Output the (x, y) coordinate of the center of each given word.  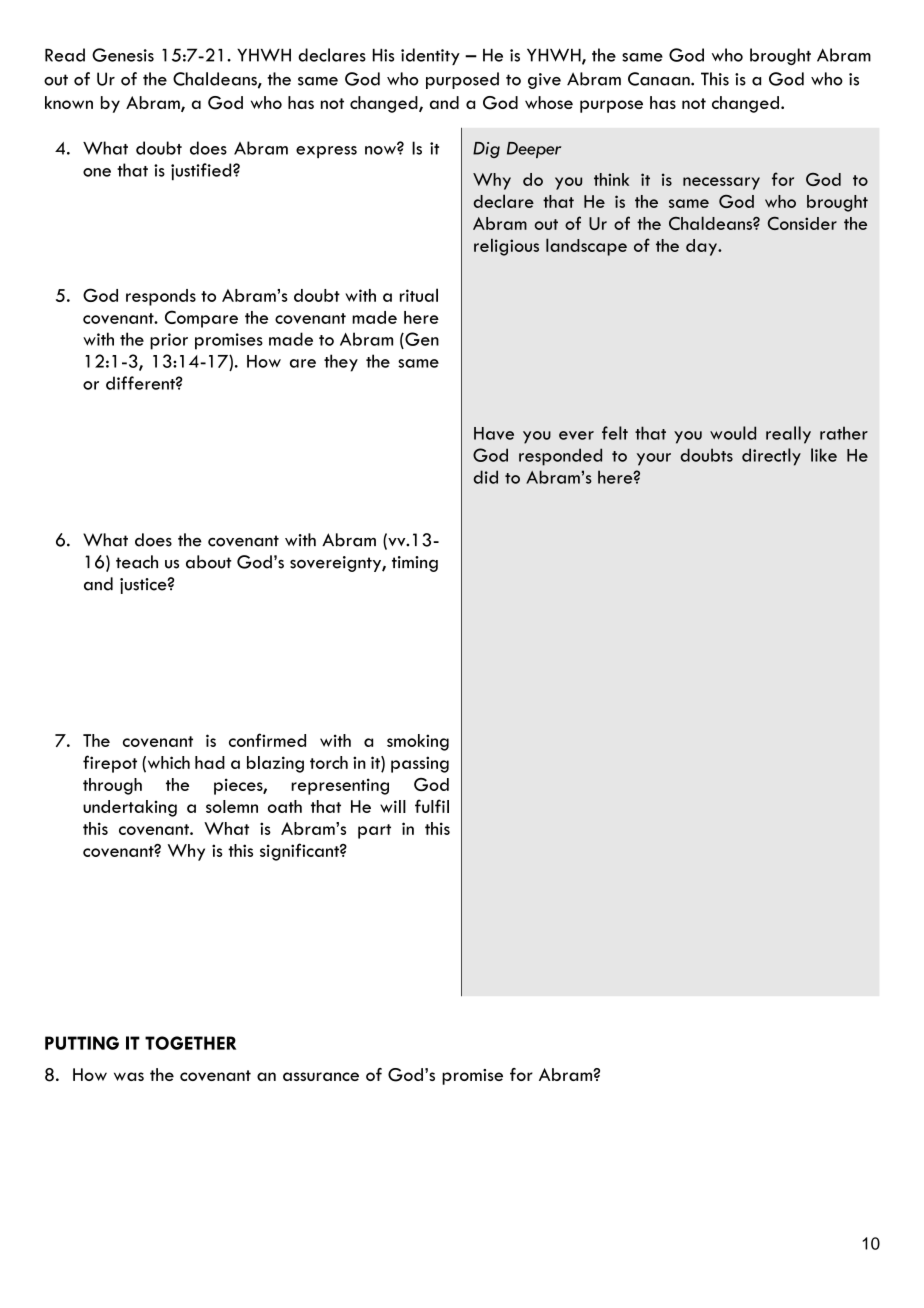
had (210, 762)
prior (169, 341)
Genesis (123, 55)
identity (430, 56)
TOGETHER (190, 1043)
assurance (321, 1076)
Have (494, 433)
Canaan (660, 79)
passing (420, 764)
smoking (418, 742)
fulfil (432, 806)
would (733, 433)
